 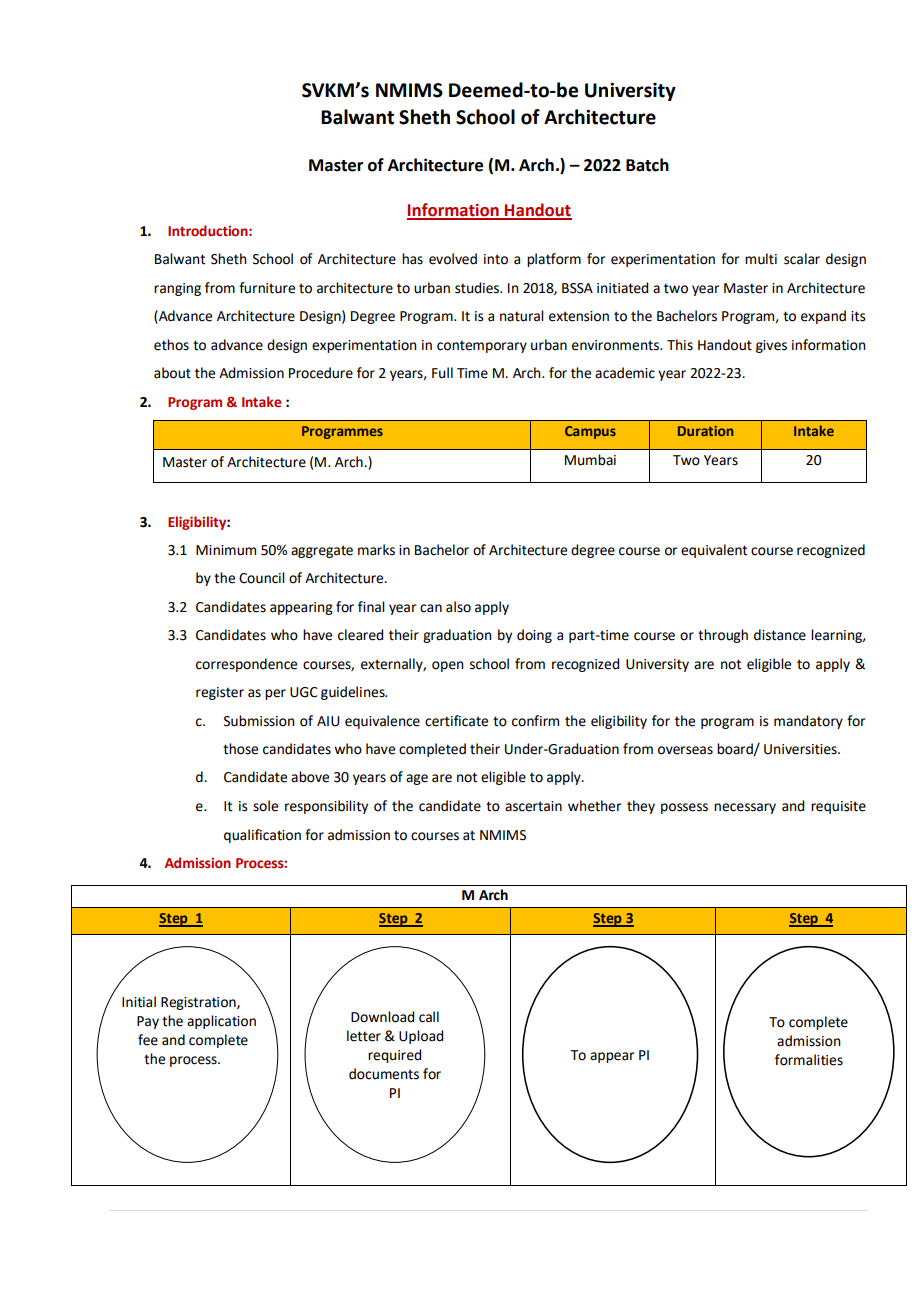 What do you see at coordinates (172, 373) in the screenshot?
I see `about` at bounding box center [172, 373].
